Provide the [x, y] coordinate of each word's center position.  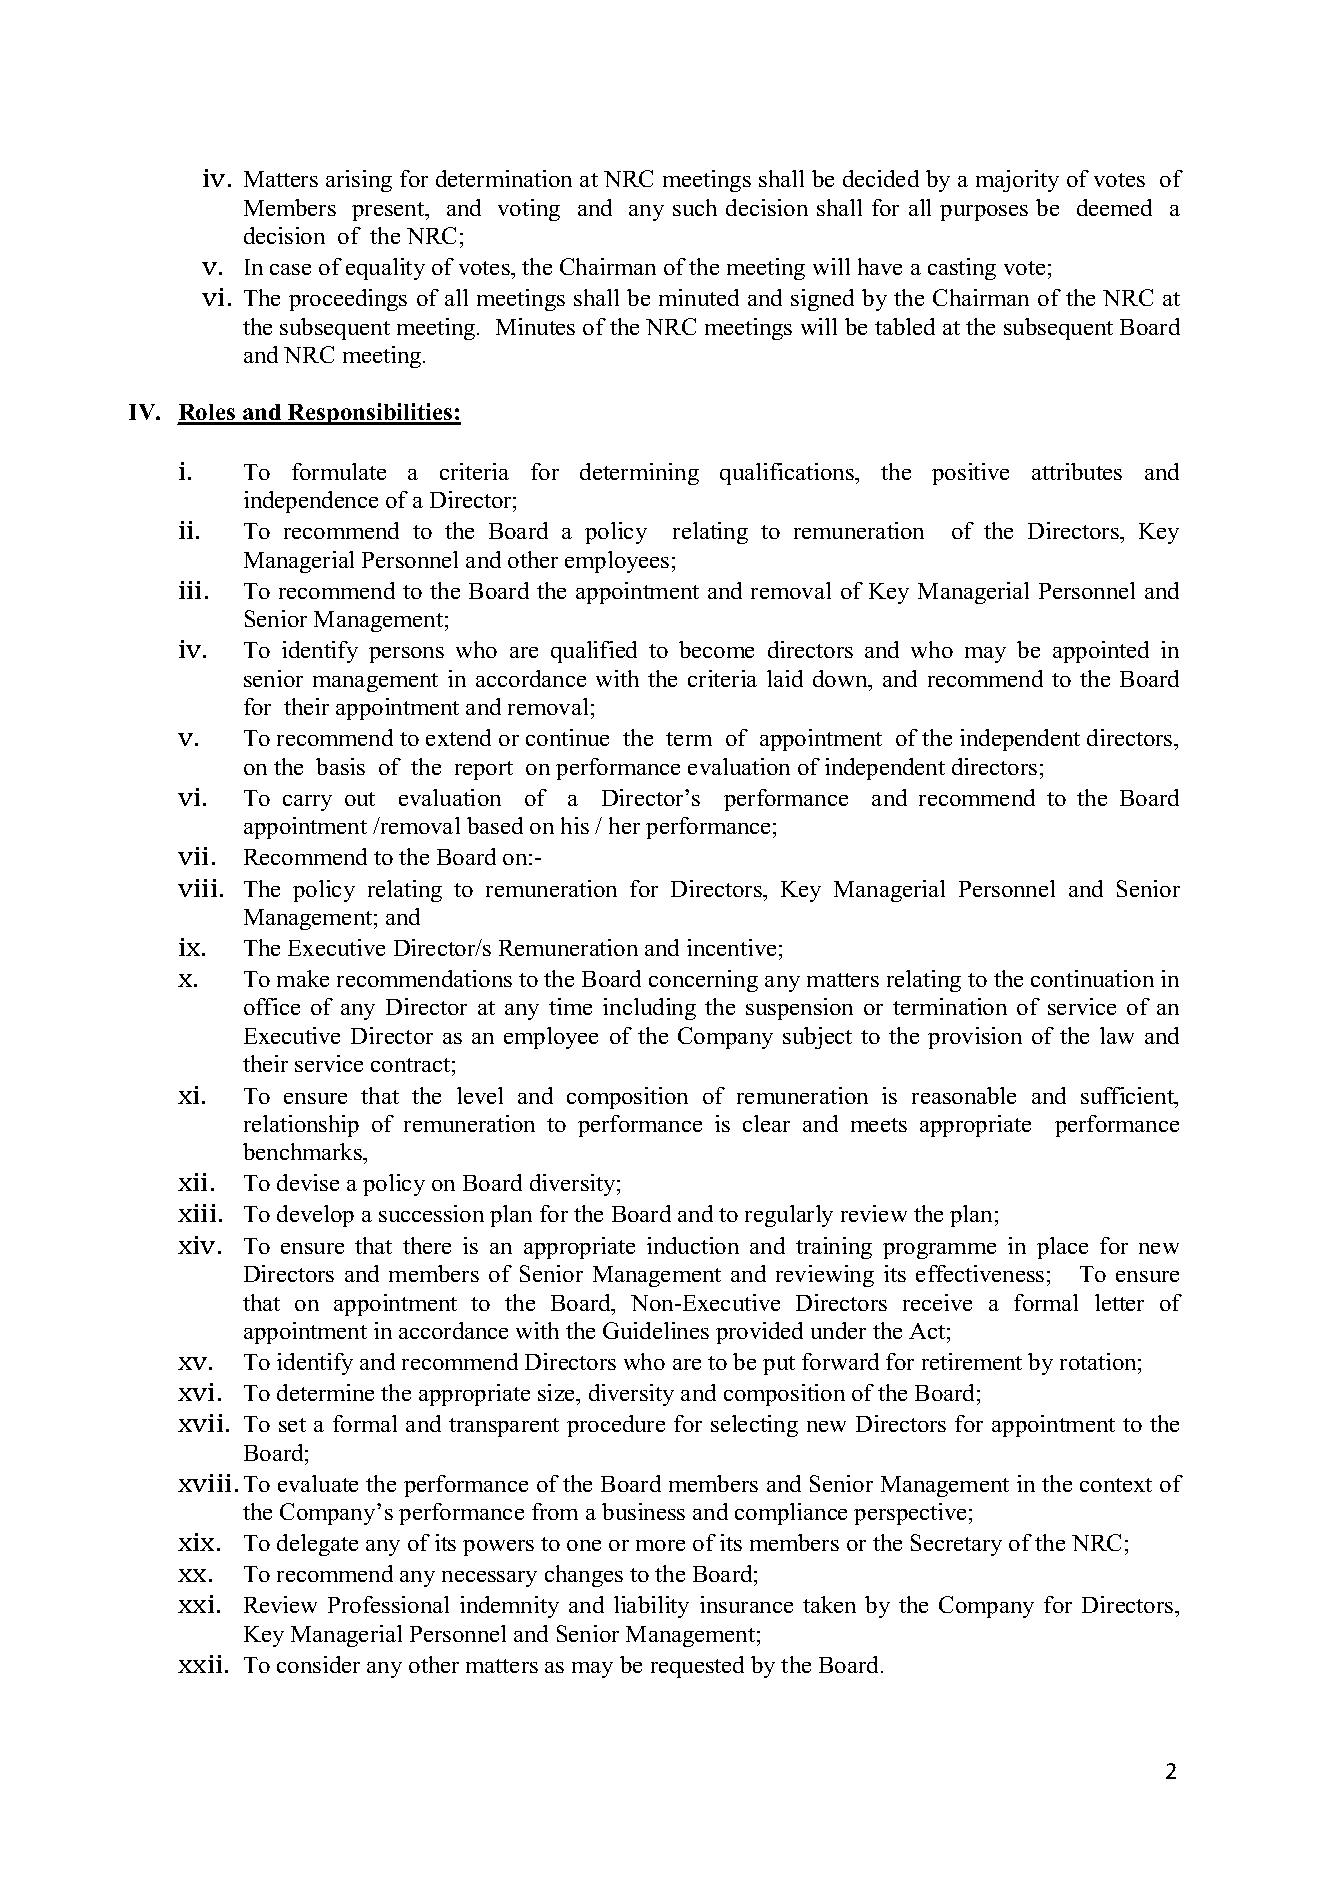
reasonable [964, 1095]
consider [318, 1664]
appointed [1101, 652]
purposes [984, 213]
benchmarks [303, 1151]
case [290, 269]
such [695, 207]
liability [651, 1607]
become [716, 649]
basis [340, 766]
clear [766, 1123]
